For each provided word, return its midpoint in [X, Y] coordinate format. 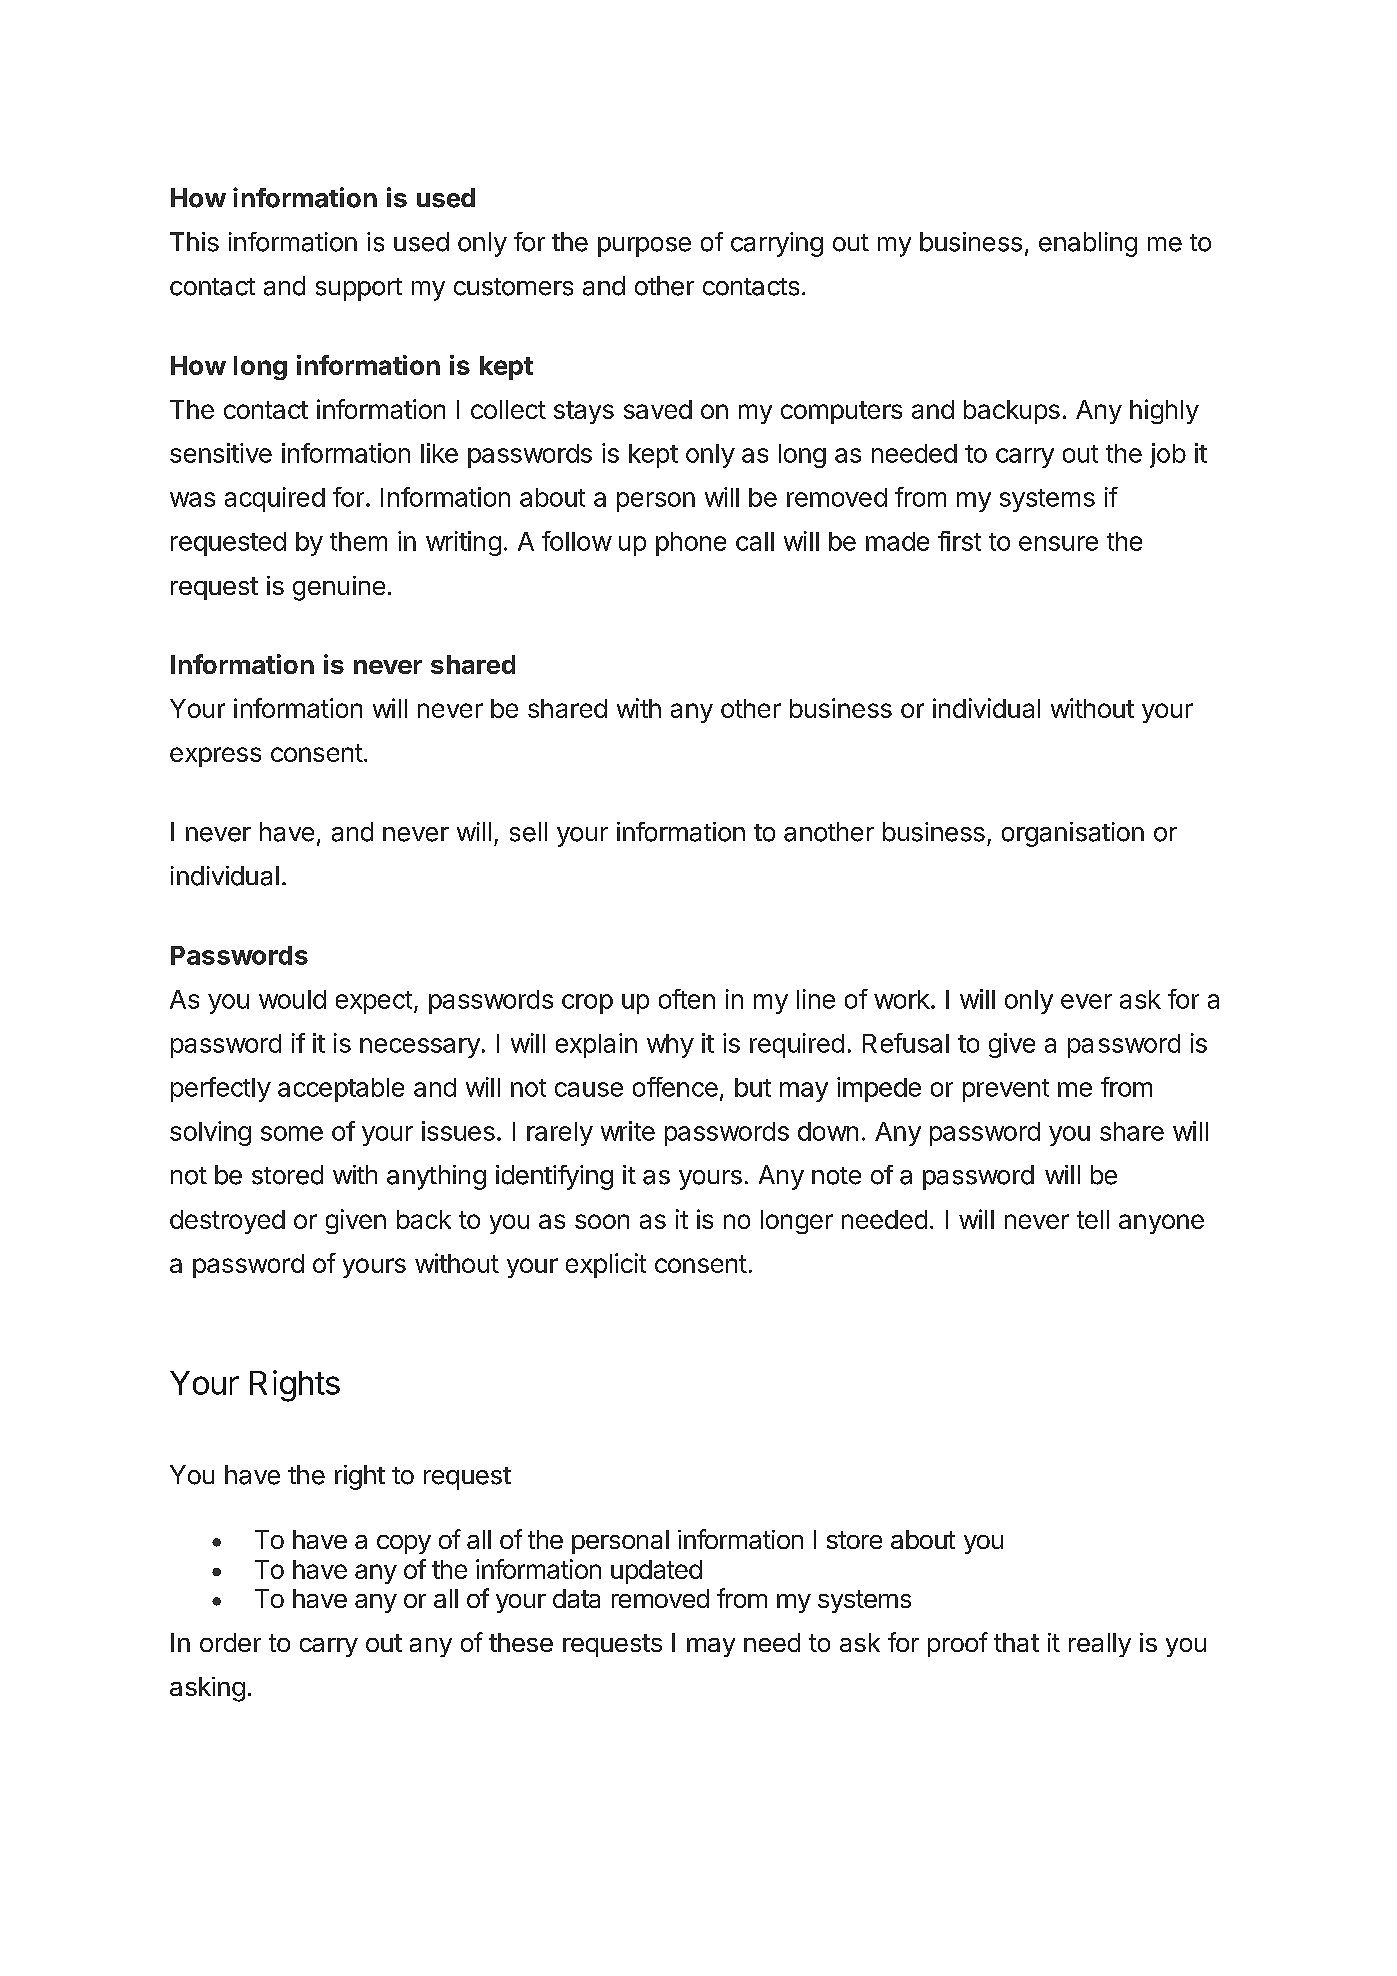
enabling [1088, 244]
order [230, 1642]
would [292, 999]
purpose [644, 247]
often [687, 999]
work [902, 999]
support [359, 289]
